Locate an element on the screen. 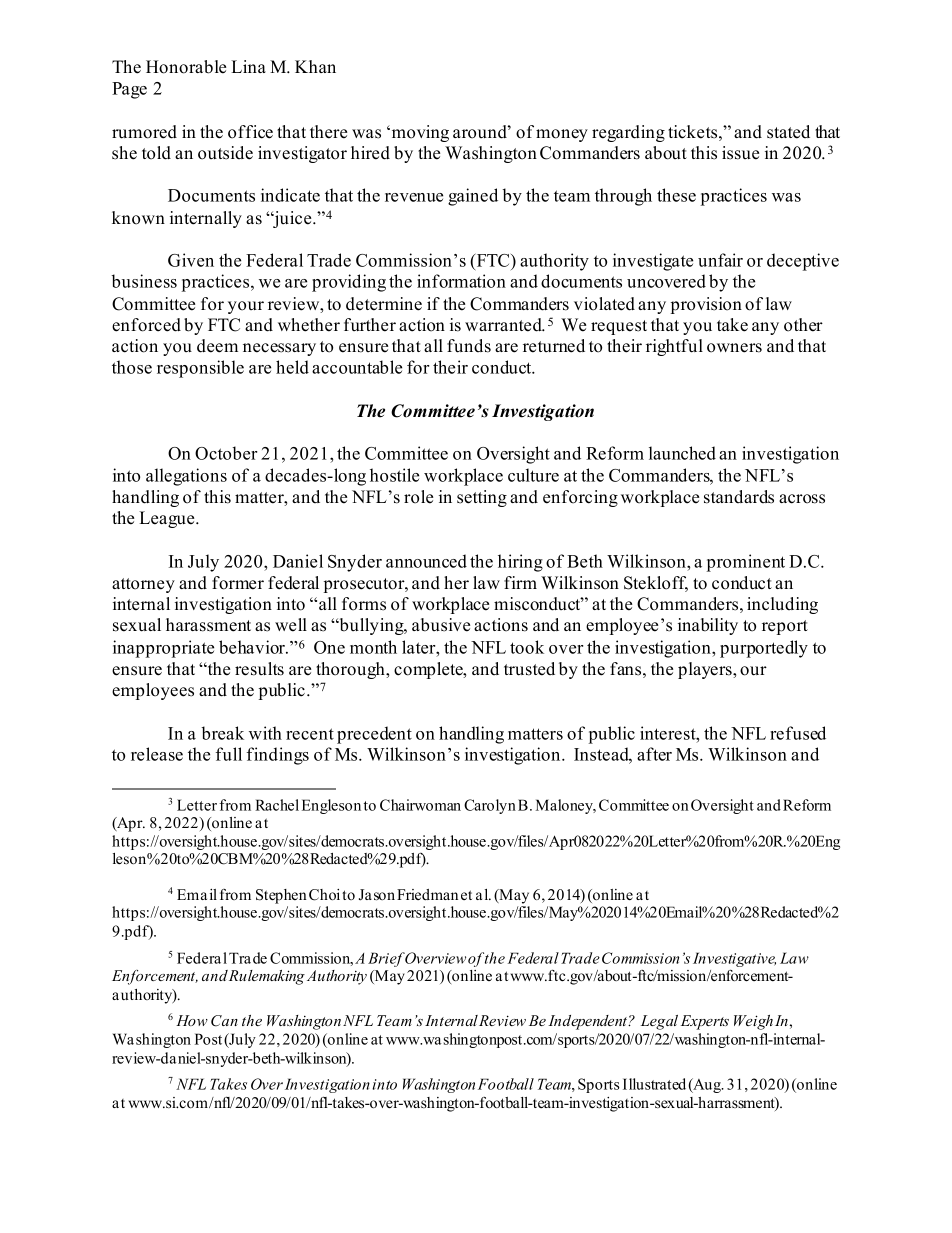 This screenshot has width=952, height=1233. moving is located at coordinates (420, 133).
